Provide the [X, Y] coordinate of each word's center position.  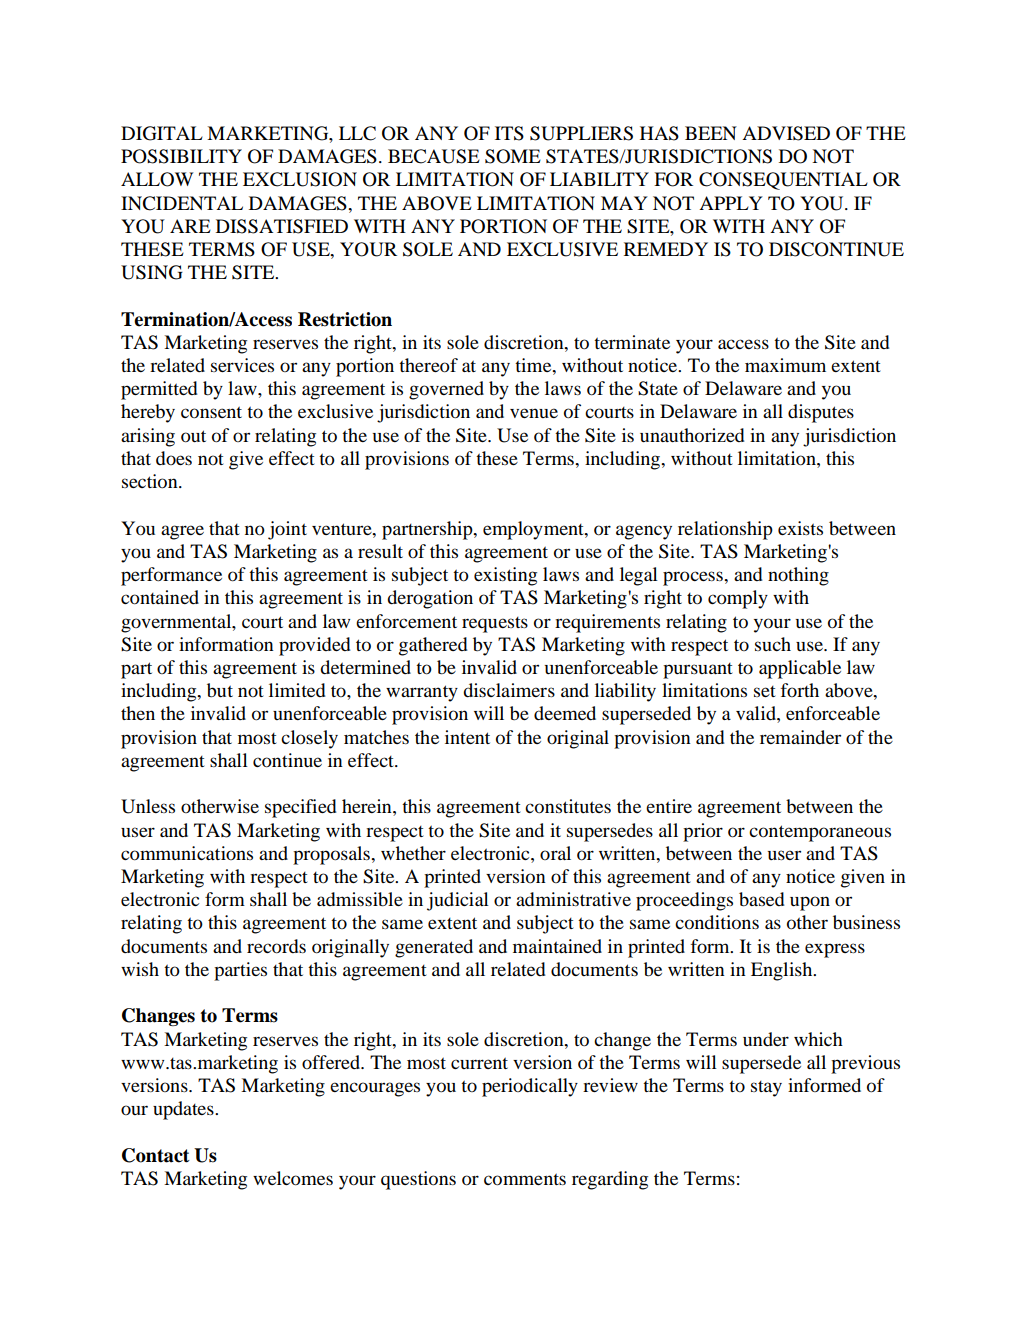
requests [495, 625]
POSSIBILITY [181, 156]
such [773, 644]
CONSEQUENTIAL [783, 181]
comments [525, 1179]
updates [184, 1110]
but [220, 690]
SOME [513, 156]
